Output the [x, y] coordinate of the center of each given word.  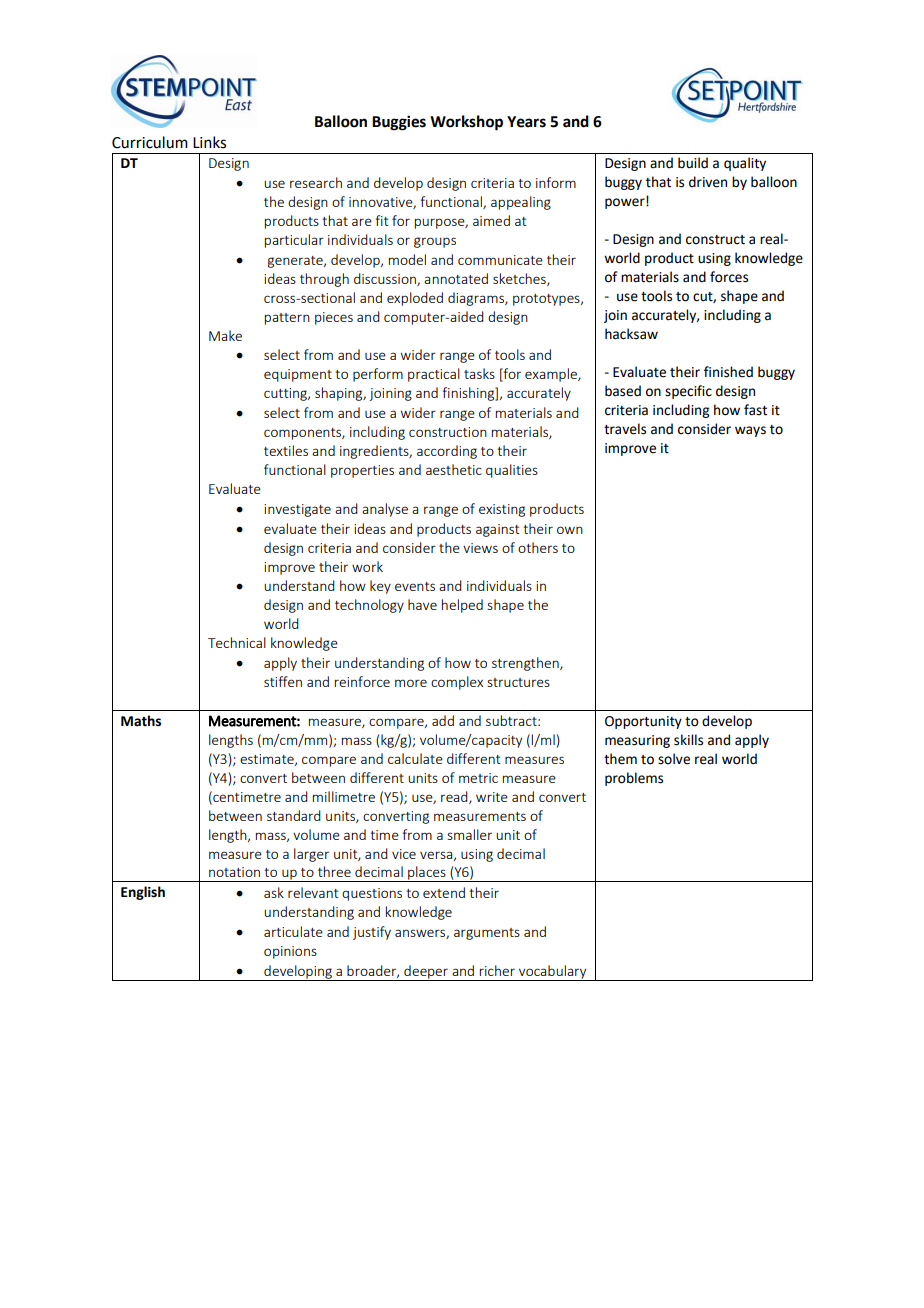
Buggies [399, 123]
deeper [426, 973]
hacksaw [631, 334]
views [480, 548]
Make [225, 335]
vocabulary [553, 973]
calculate [415, 758]
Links [209, 142]
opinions [290, 952]
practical [434, 375]
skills [688, 740]
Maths [141, 721]
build [693, 163]
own [570, 530]
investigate [297, 510]
